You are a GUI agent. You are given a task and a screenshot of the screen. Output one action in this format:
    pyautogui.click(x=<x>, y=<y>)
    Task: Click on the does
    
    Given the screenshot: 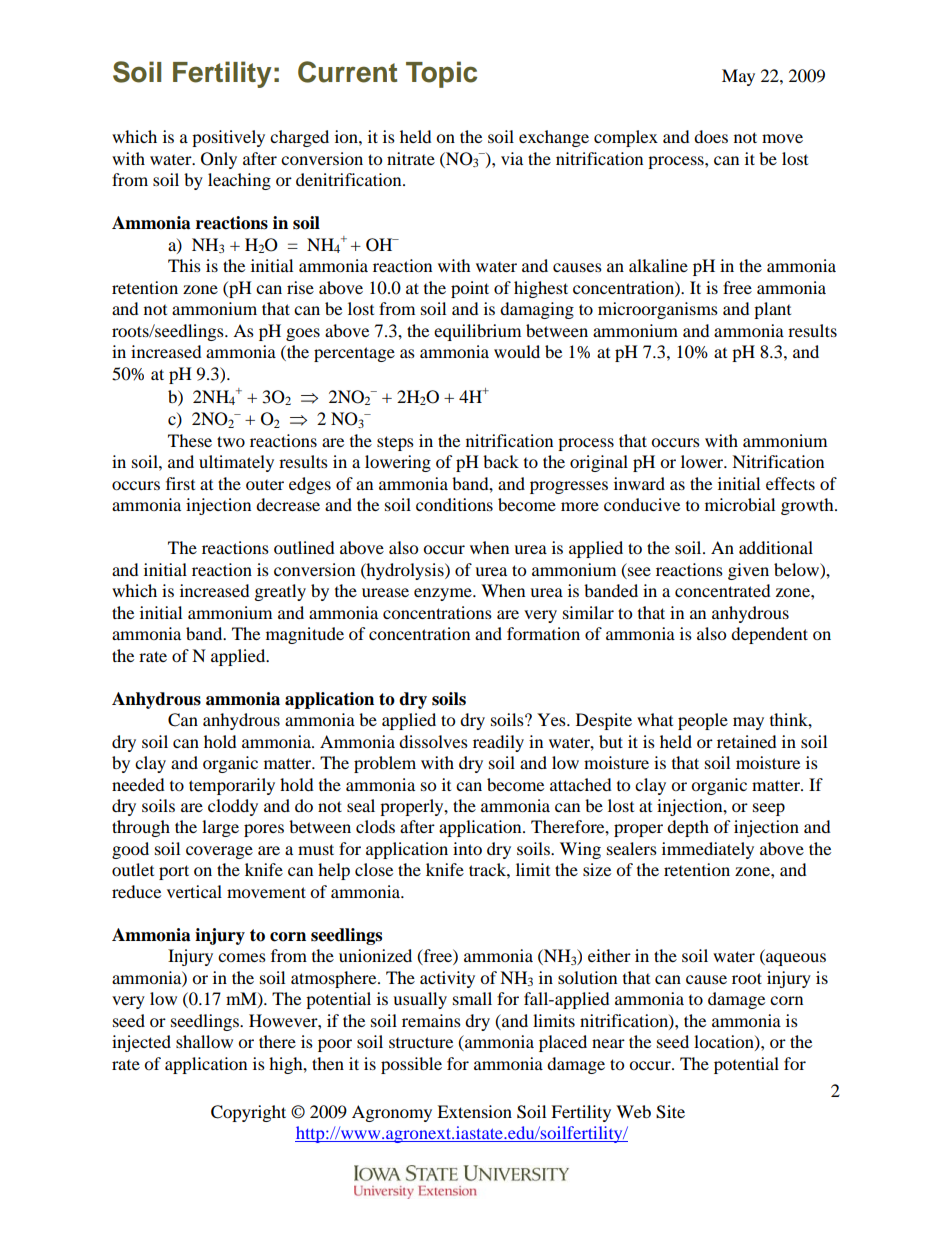 What is the action you would take?
    pyautogui.click(x=711, y=136)
